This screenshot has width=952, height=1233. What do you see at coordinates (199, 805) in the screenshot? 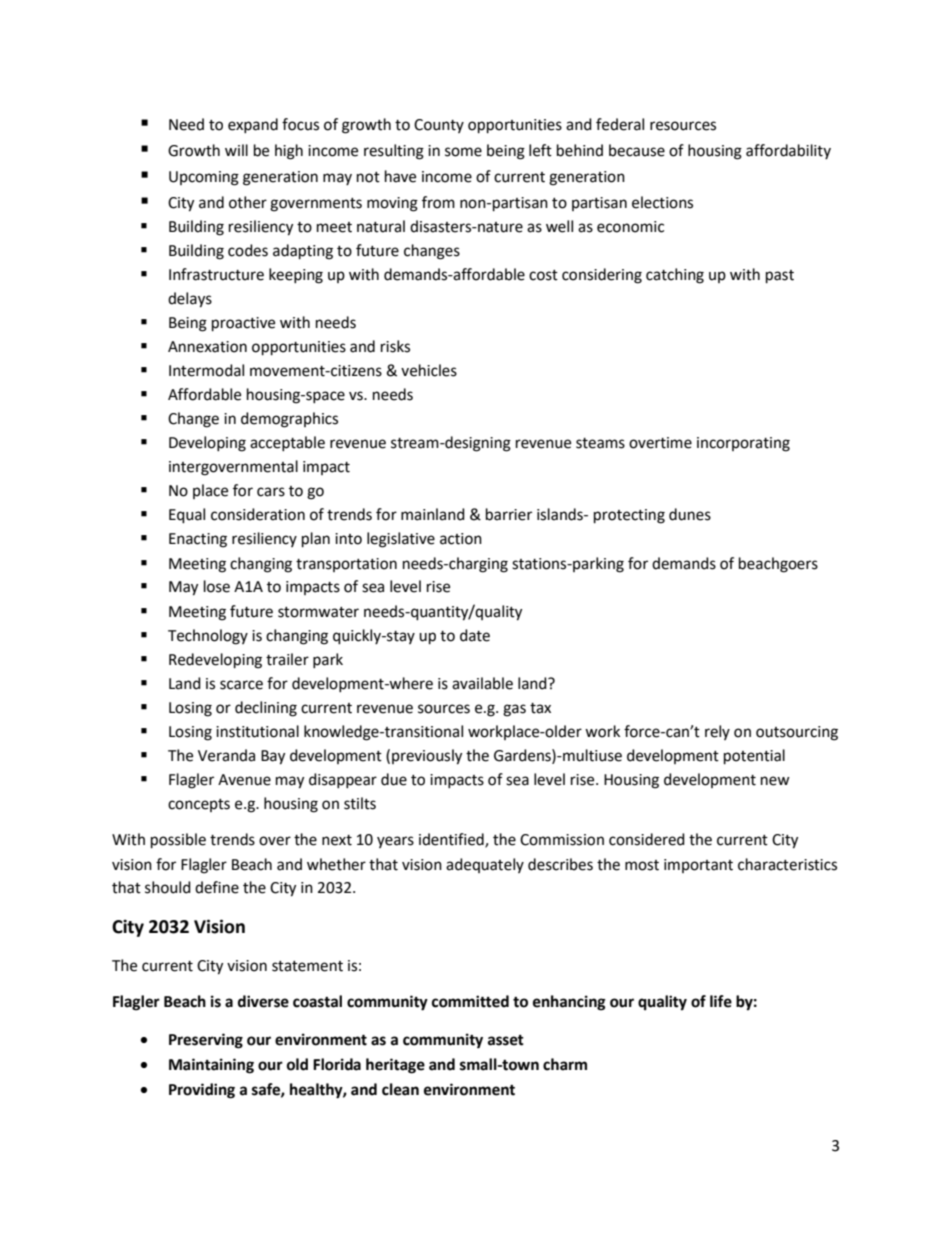
I see `concepts` at bounding box center [199, 805].
